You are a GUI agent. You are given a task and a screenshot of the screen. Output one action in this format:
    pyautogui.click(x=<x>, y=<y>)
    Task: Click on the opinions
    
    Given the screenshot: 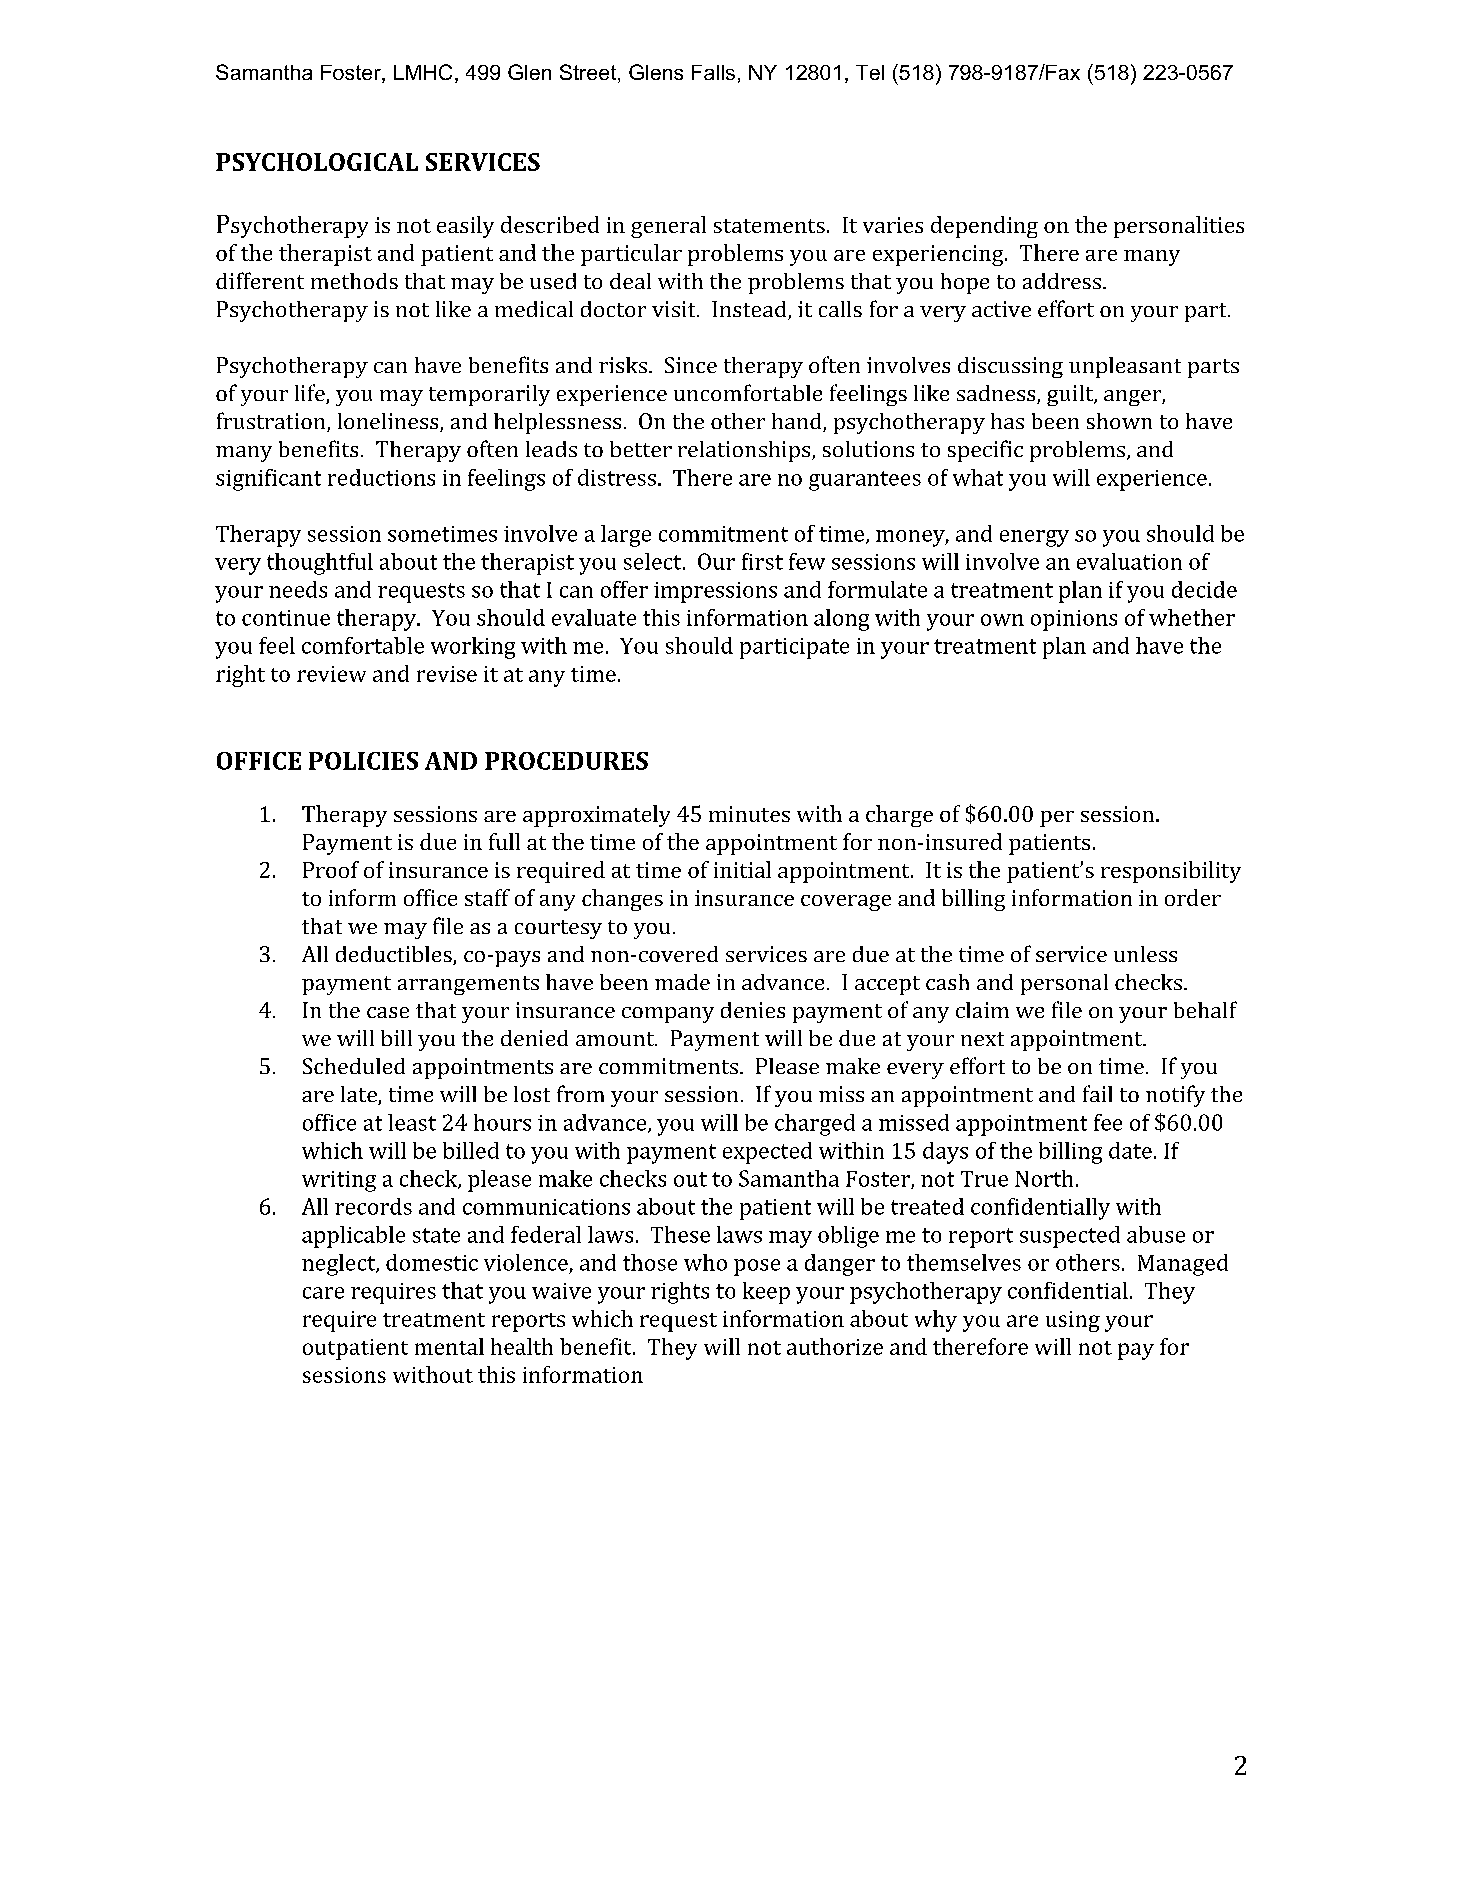 What is the action you would take?
    pyautogui.click(x=1074, y=620)
